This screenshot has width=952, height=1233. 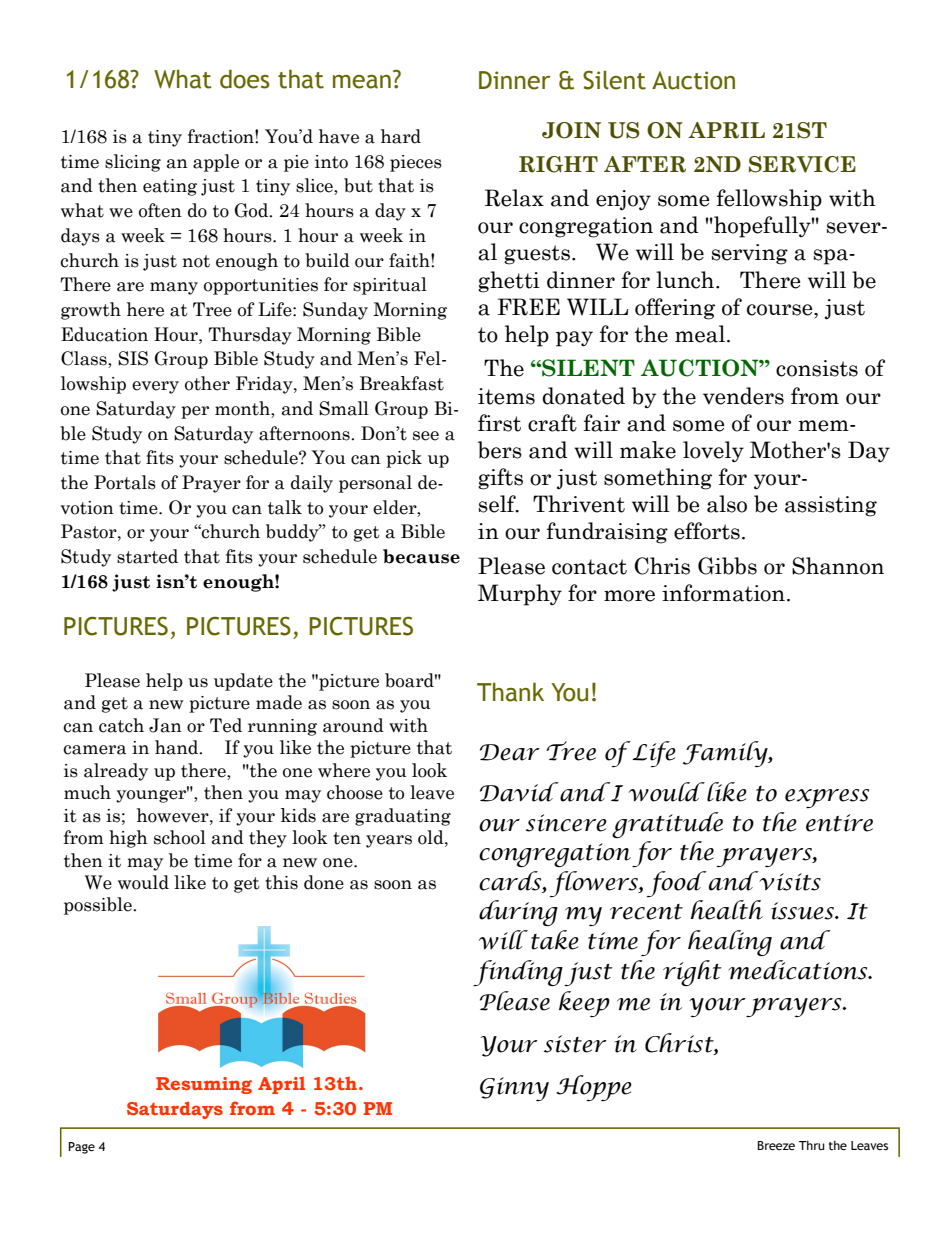 What do you see at coordinates (426, 436) in the screenshot?
I see `see` at bounding box center [426, 436].
